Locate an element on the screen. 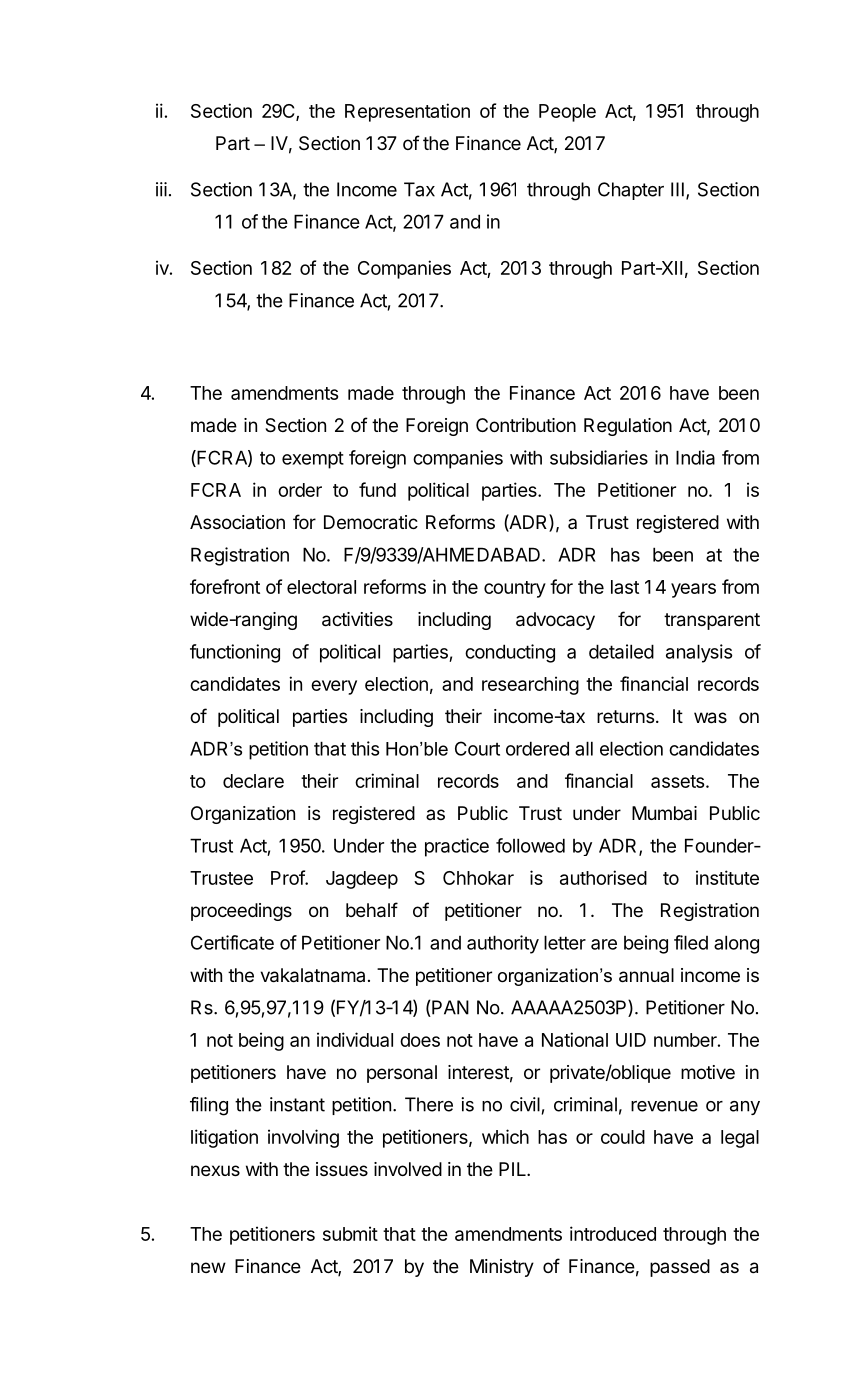  Chapter is located at coordinates (631, 191).
